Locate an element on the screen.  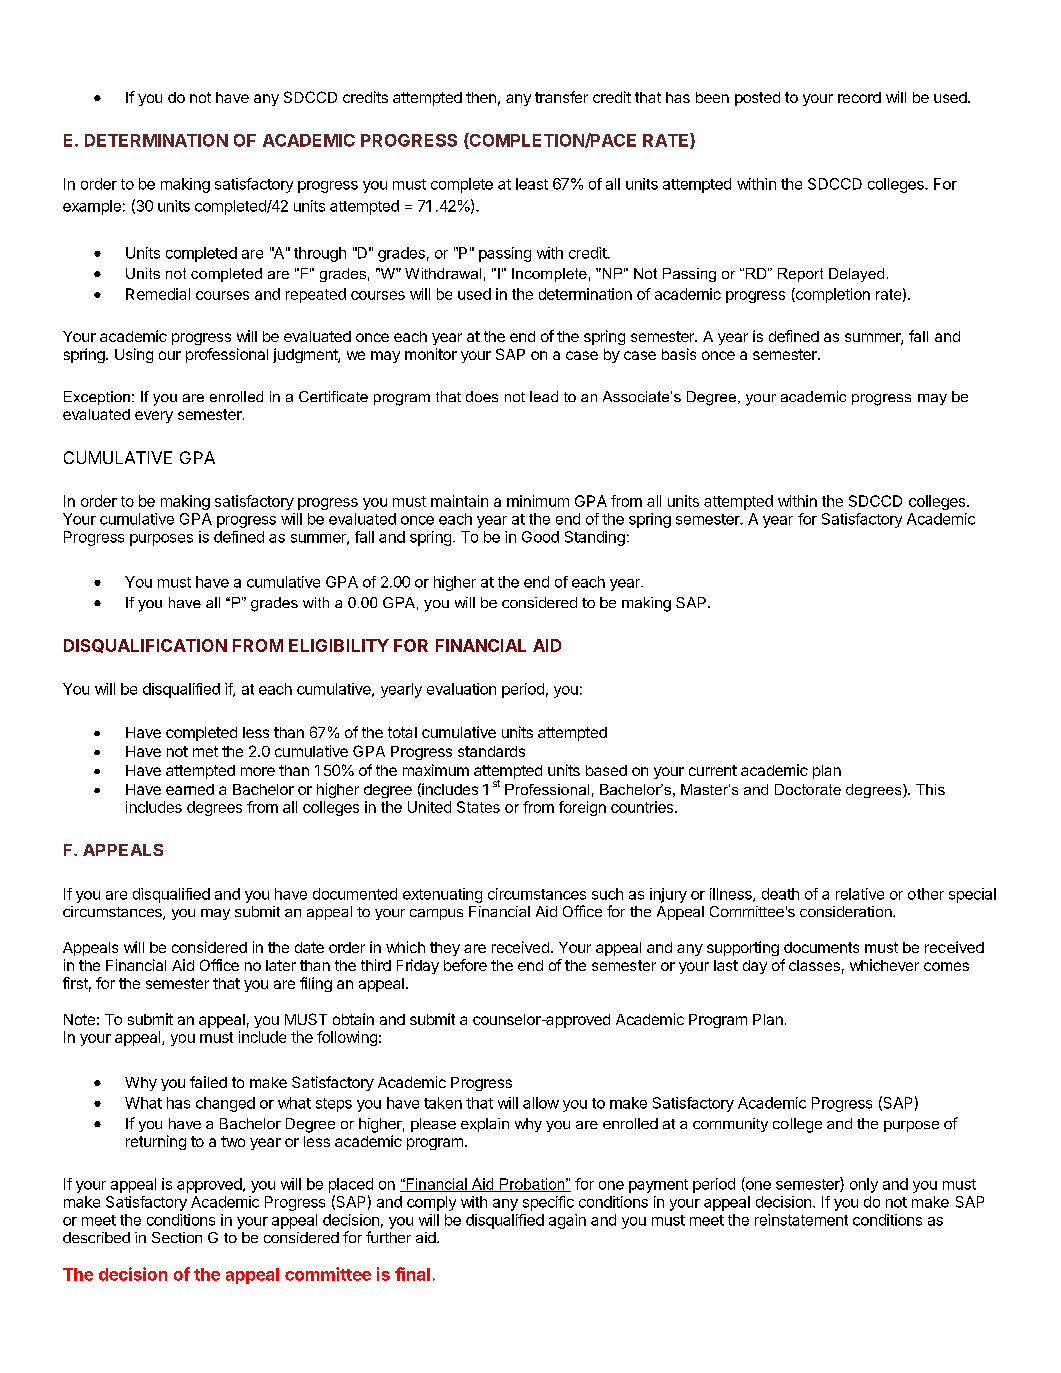
example is located at coordinates (92, 207).
